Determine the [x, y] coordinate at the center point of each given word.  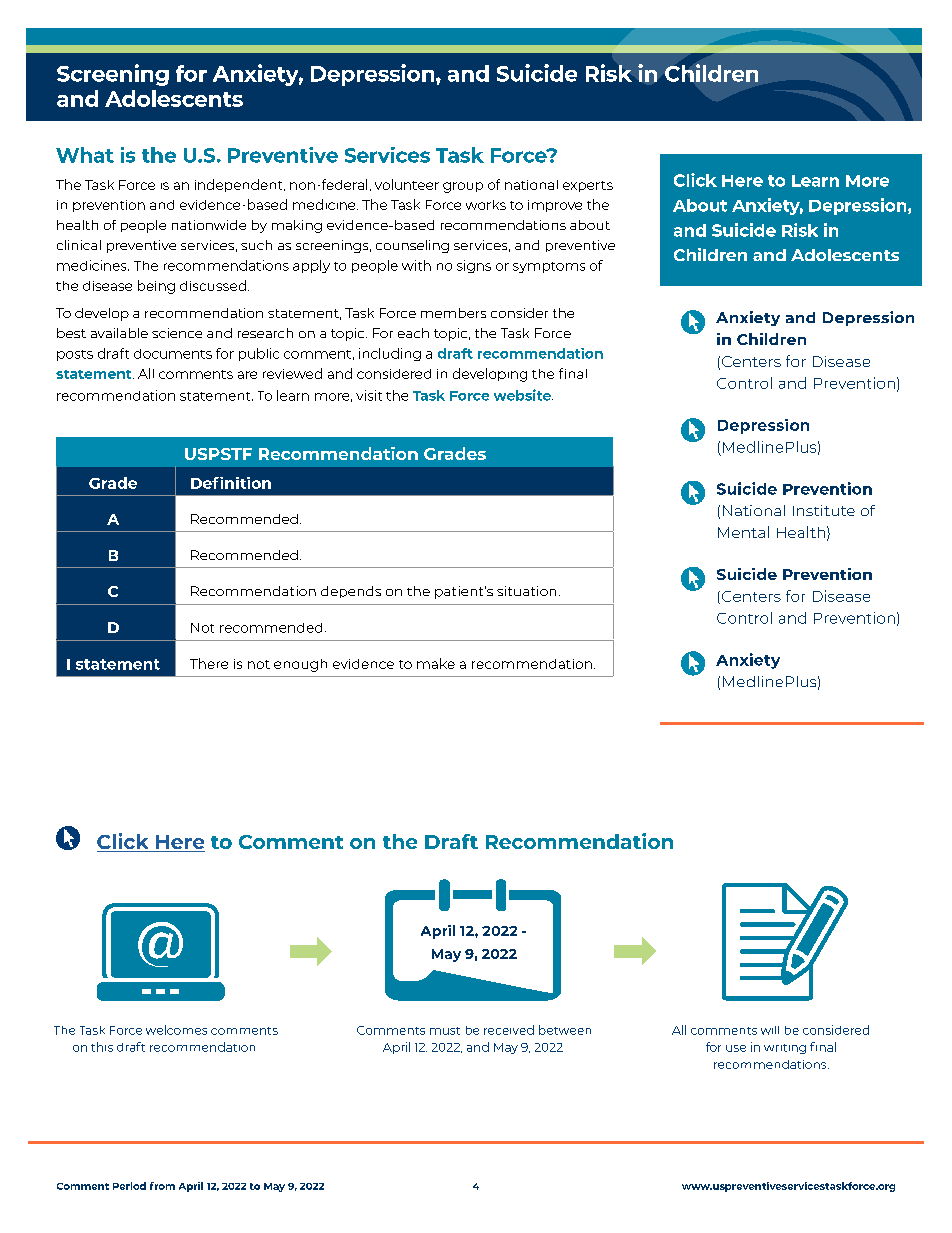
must [445, 1031]
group [463, 187]
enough [300, 665]
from [162, 1186]
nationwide [209, 225]
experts [588, 186]
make [436, 663]
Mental [743, 532]
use [736, 1048]
